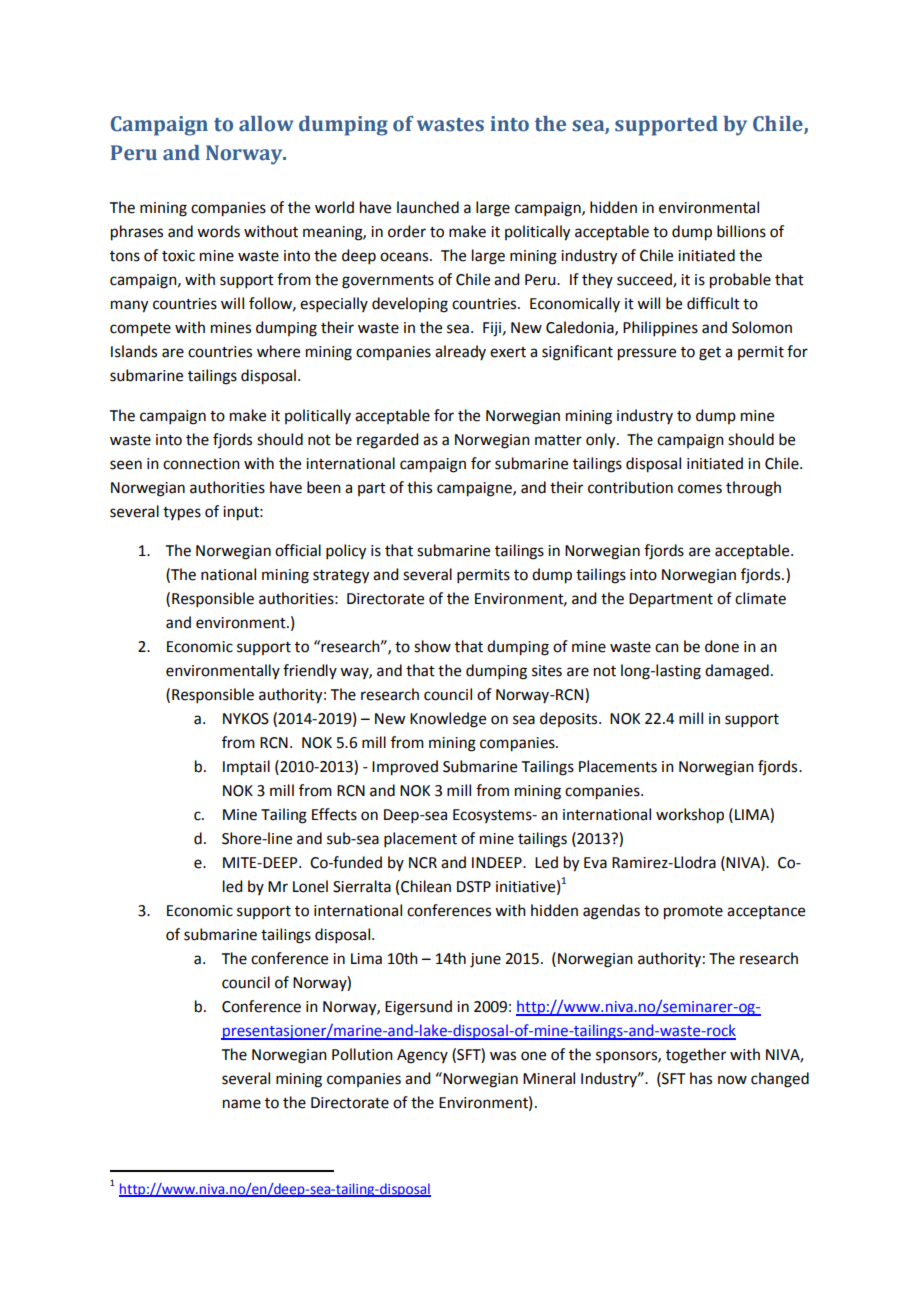 Image resolution: width=924 pixels, height=1308 pixels. What do you see at coordinates (242, 1104) in the page?
I see `name` at bounding box center [242, 1104].
